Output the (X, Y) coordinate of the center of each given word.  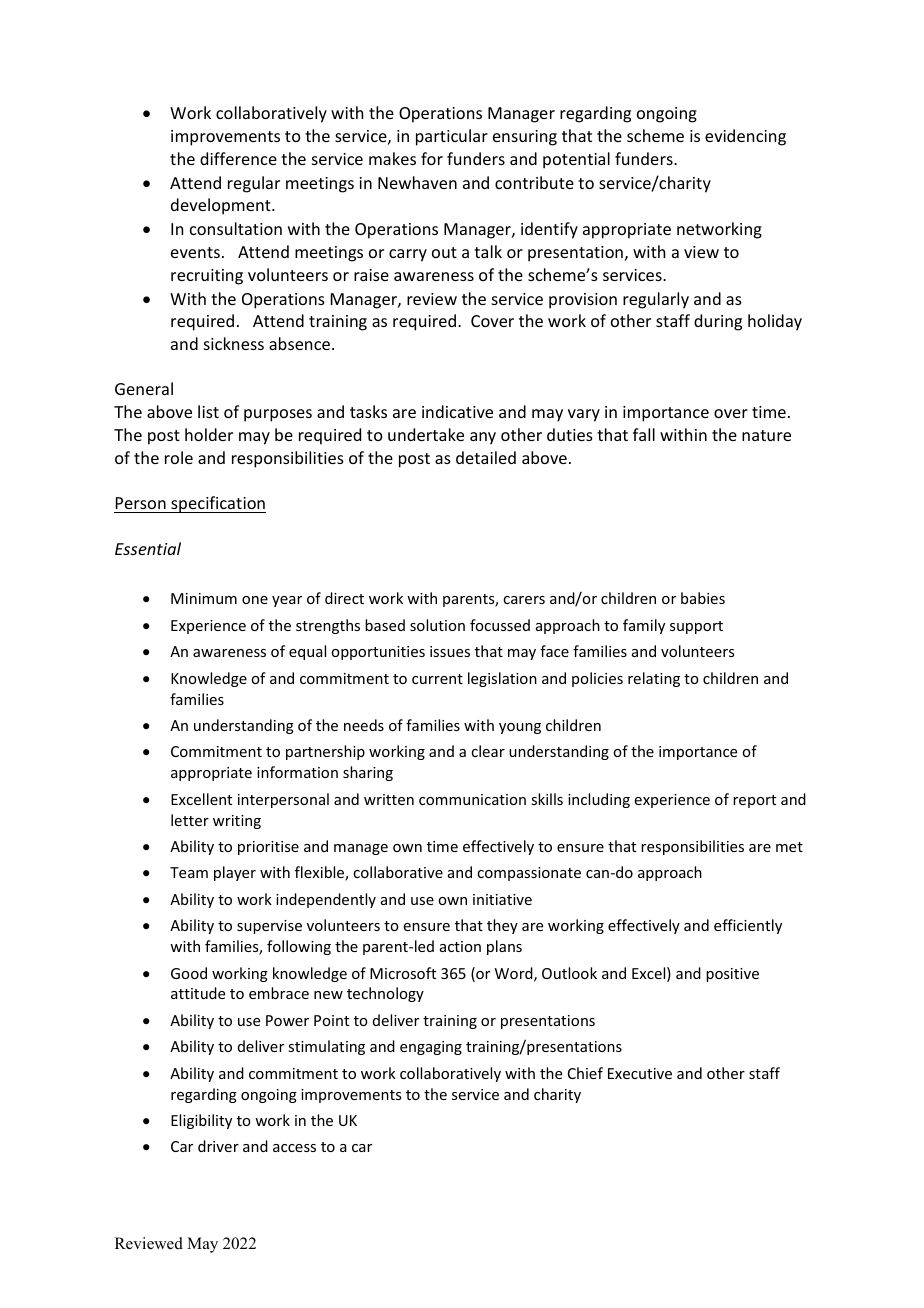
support (696, 627)
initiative (502, 899)
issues (450, 651)
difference (238, 158)
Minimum (204, 598)
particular (452, 137)
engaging (431, 1048)
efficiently (748, 926)
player (235, 873)
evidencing (745, 137)
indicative (457, 411)
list (208, 411)
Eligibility (201, 1121)
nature (766, 435)
